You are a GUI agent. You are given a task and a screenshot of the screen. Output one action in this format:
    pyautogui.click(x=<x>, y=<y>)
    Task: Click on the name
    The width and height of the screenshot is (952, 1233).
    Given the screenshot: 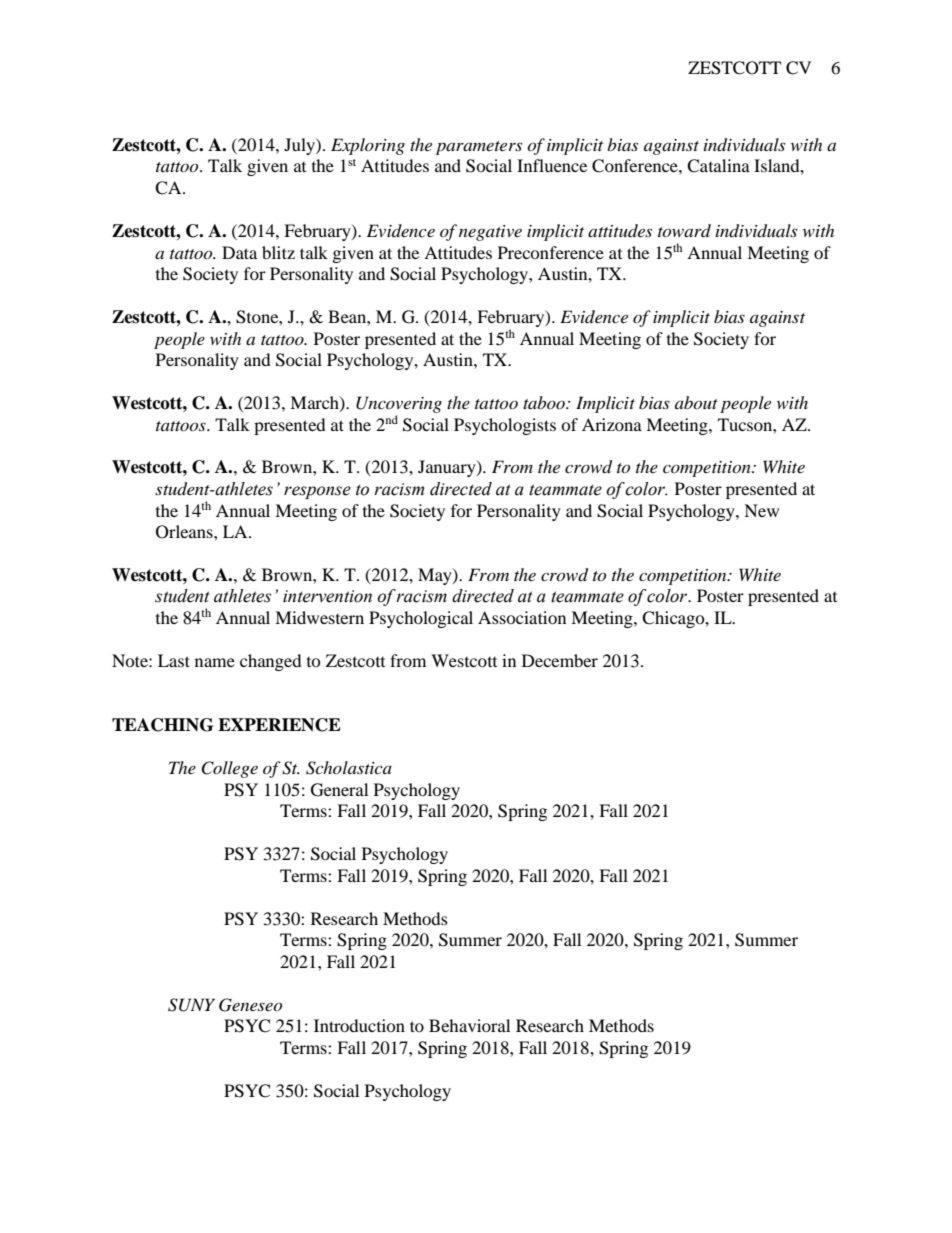 What is the action you would take?
    pyautogui.click(x=215, y=662)
